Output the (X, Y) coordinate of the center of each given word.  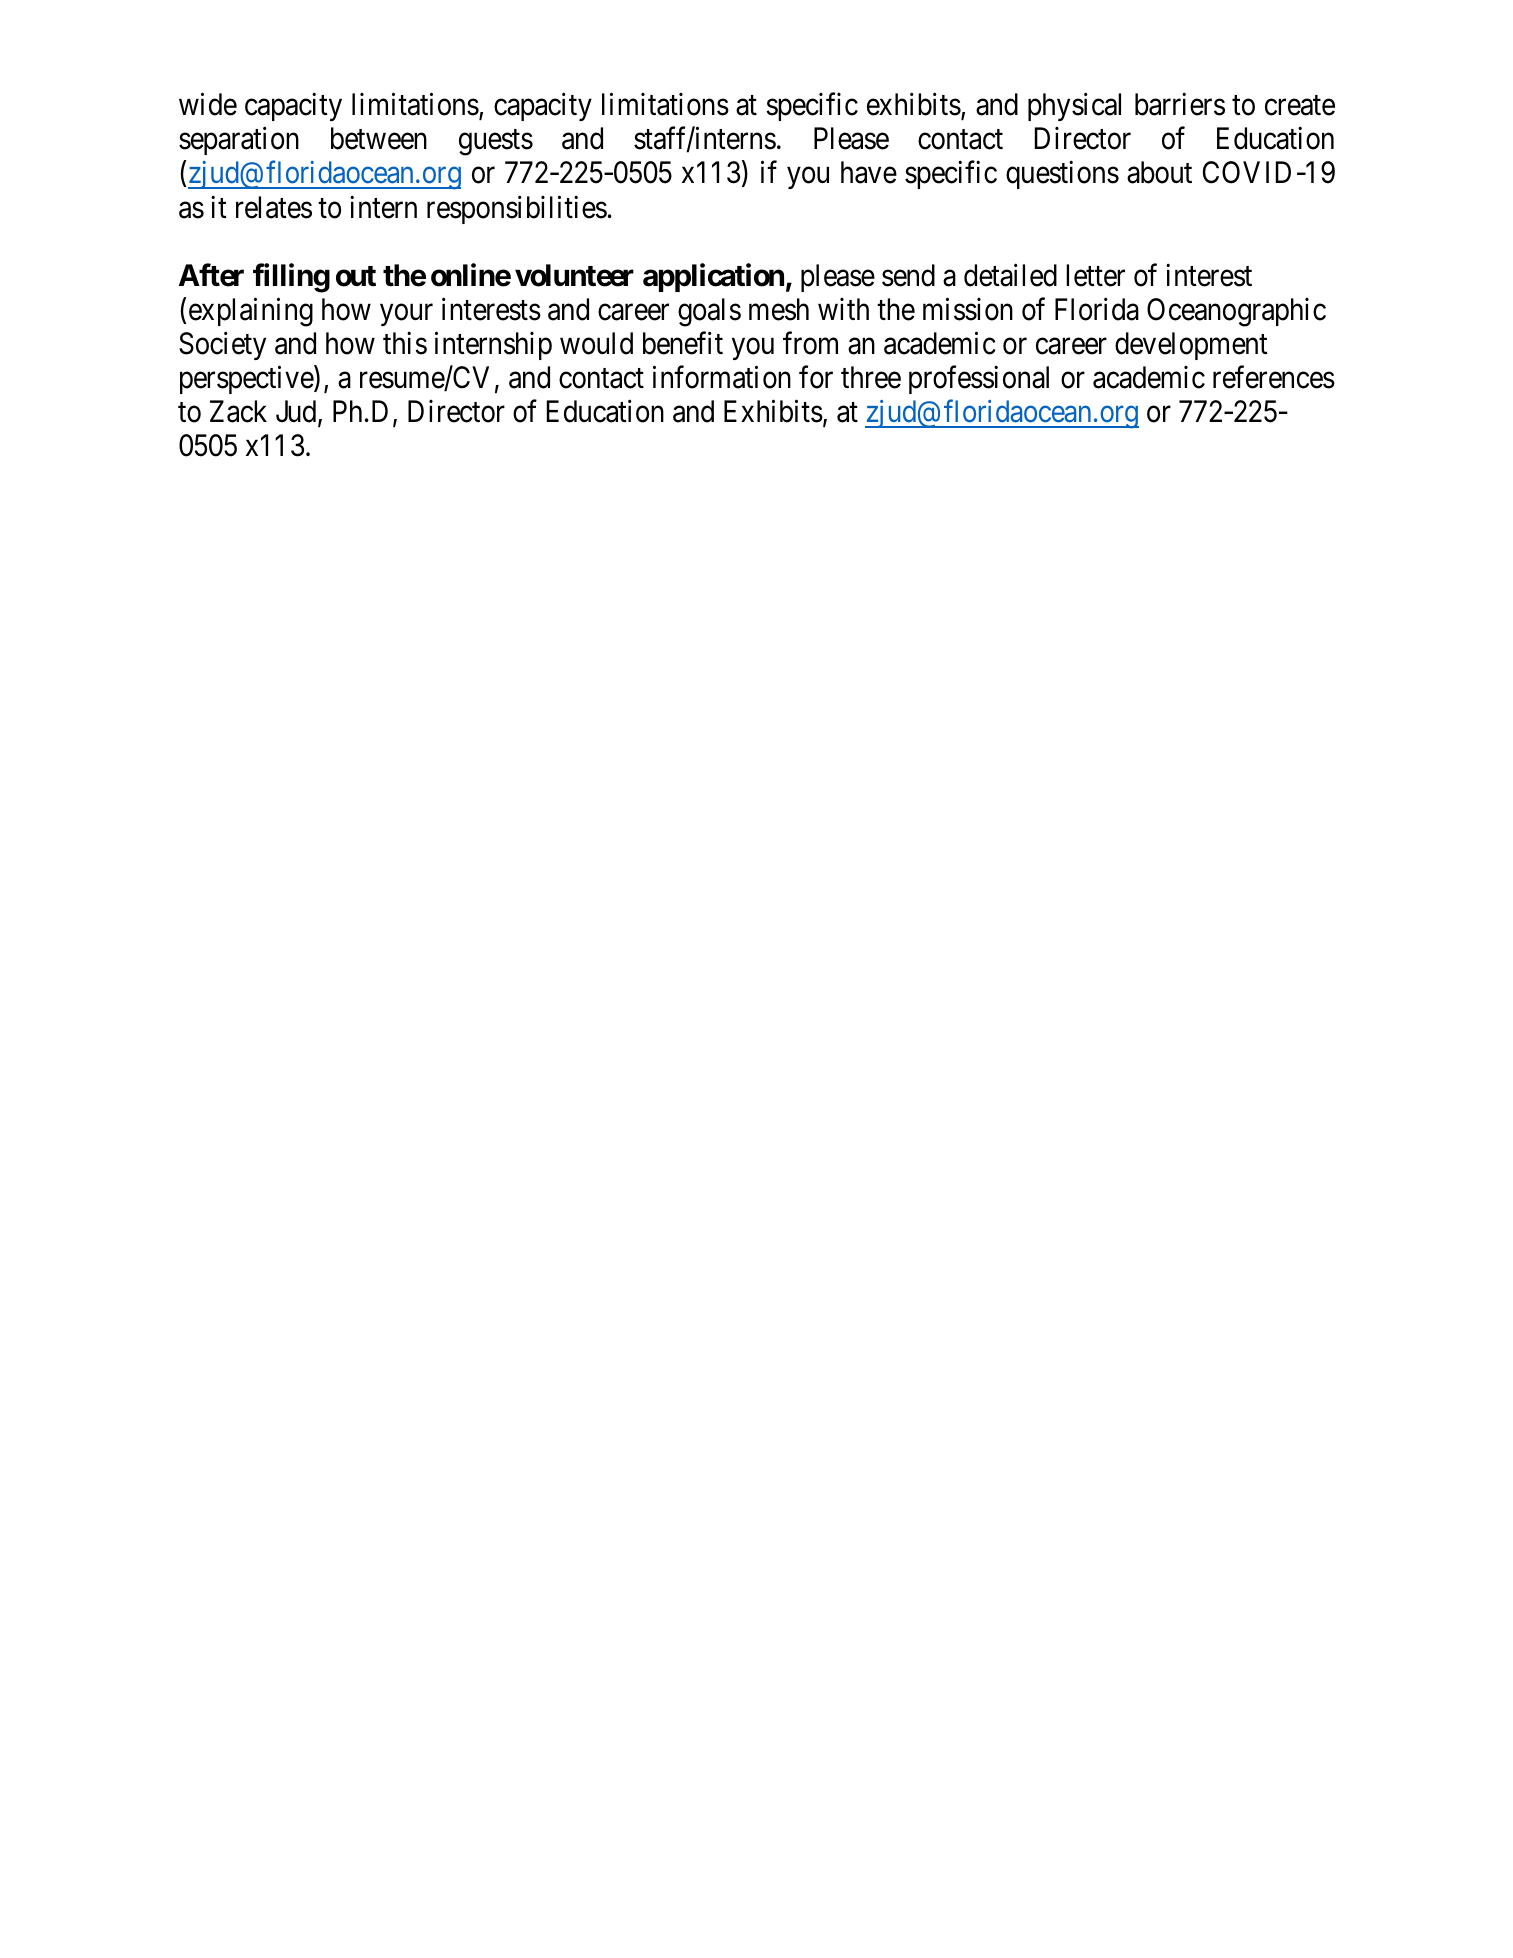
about (1159, 172)
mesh (779, 309)
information (722, 377)
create (1300, 106)
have (869, 172)
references (1274, 377)
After (211, 275)
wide (208, 104)
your (406, 315)
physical (1074, 107)
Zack (238, 411)
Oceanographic (1236, 312)
